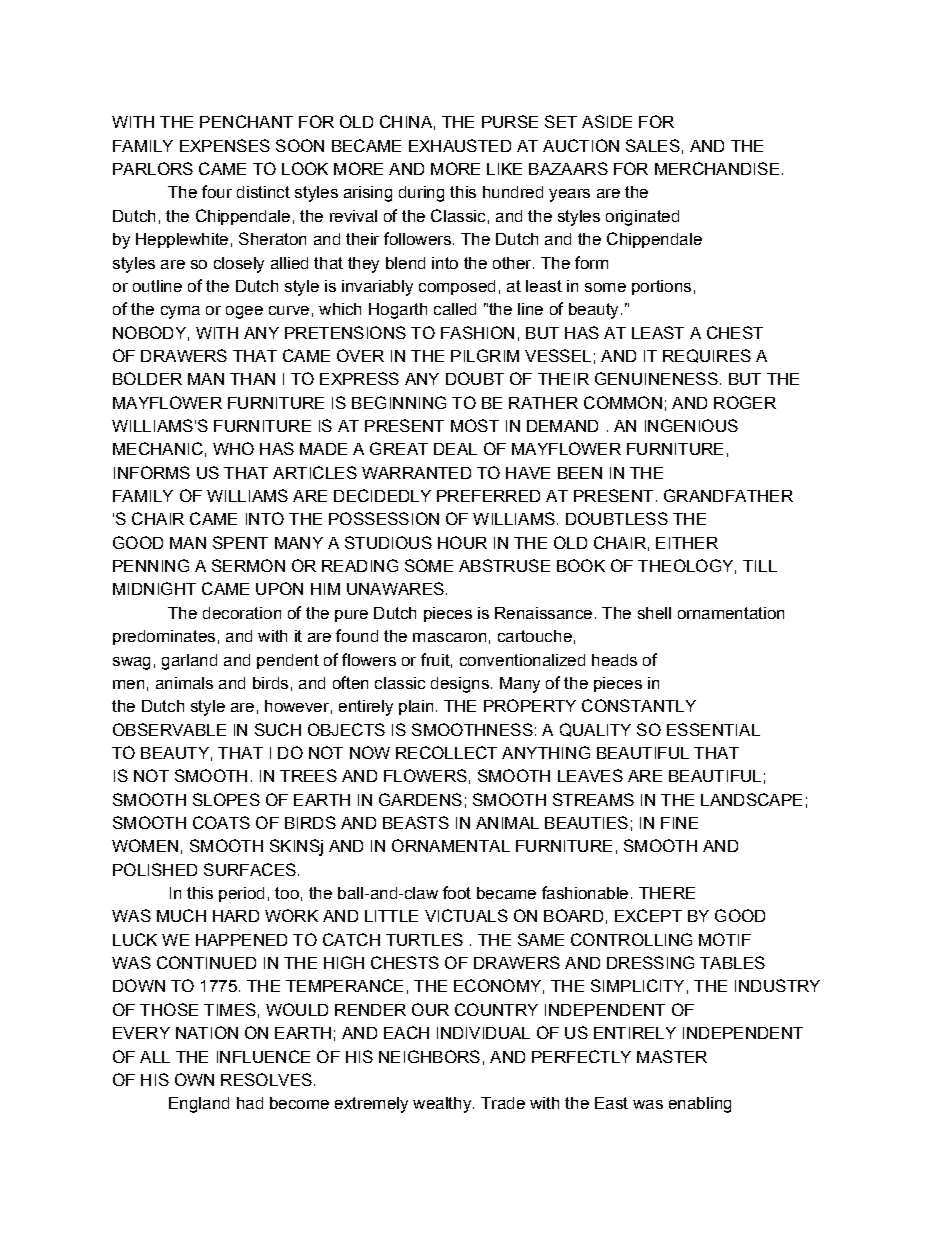 The height and width of the screenshot is (1233, 952). I want to click on SLOPES, so click(226, 799).
